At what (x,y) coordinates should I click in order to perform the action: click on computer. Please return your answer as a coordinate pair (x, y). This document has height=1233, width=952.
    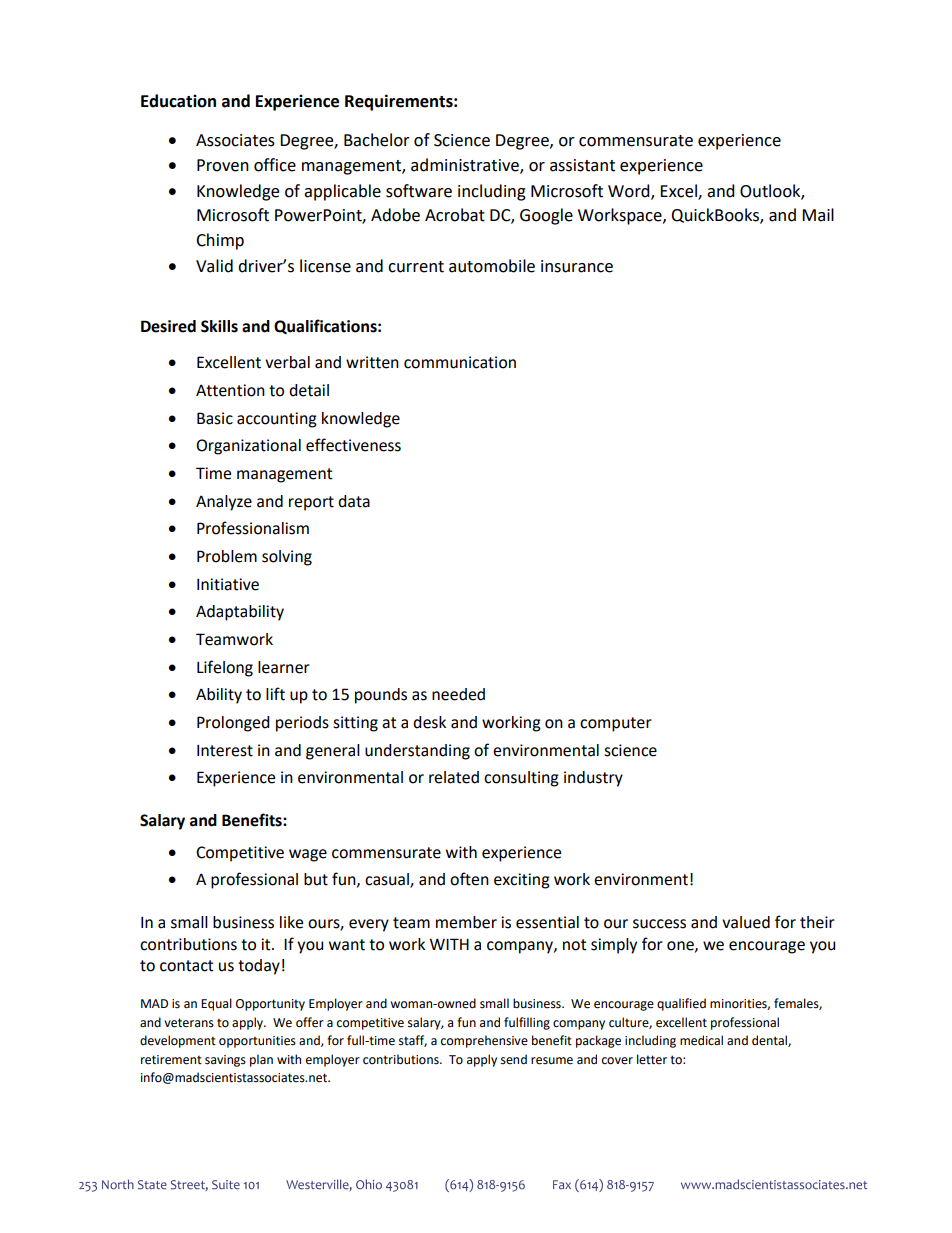
    Looking at the image, I should click on (616, 724).
